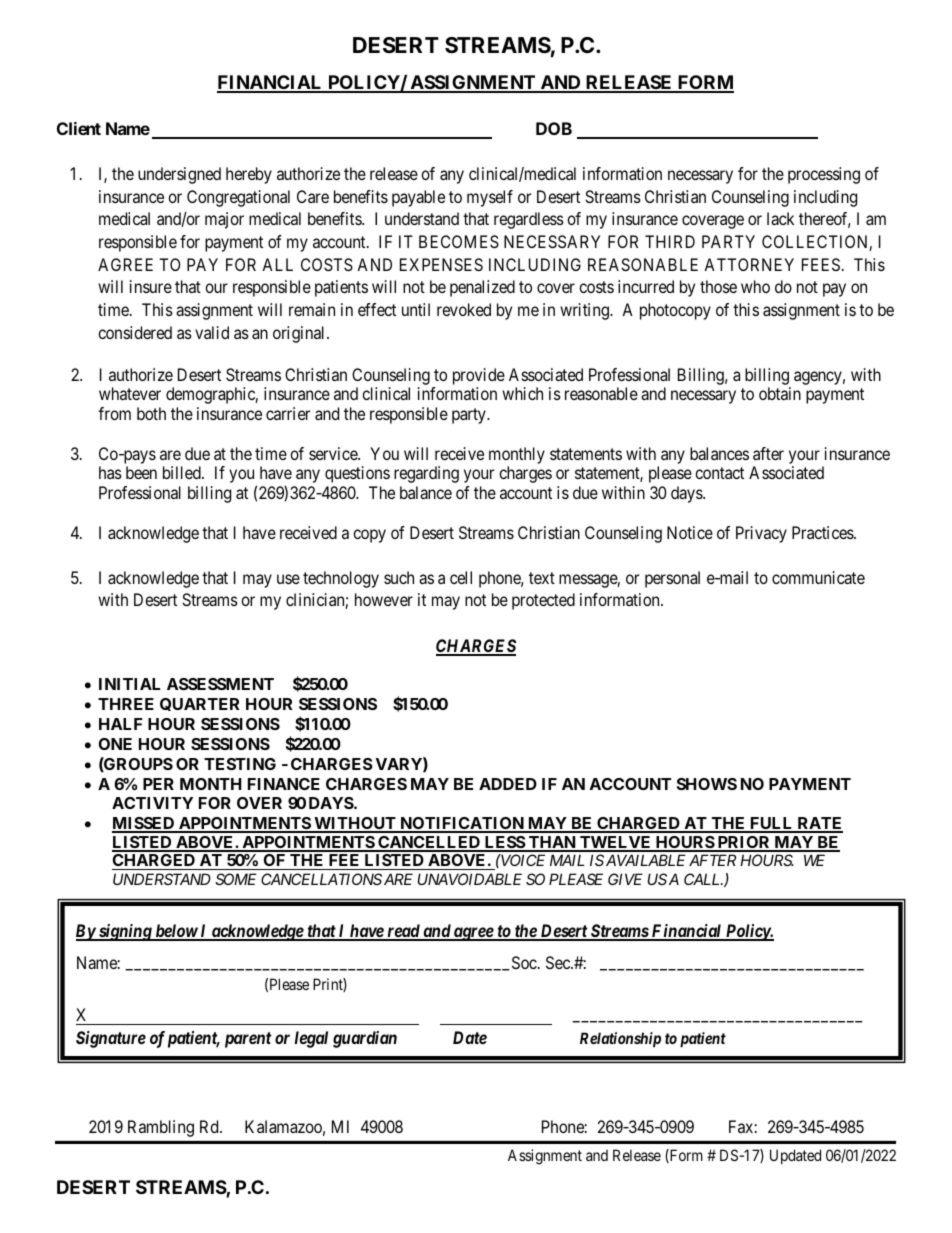 This screenshot has width=952, height=1233. Describe the element at coordinates (161, 1128) in the screenshot. I see `Rambling` at that location.
